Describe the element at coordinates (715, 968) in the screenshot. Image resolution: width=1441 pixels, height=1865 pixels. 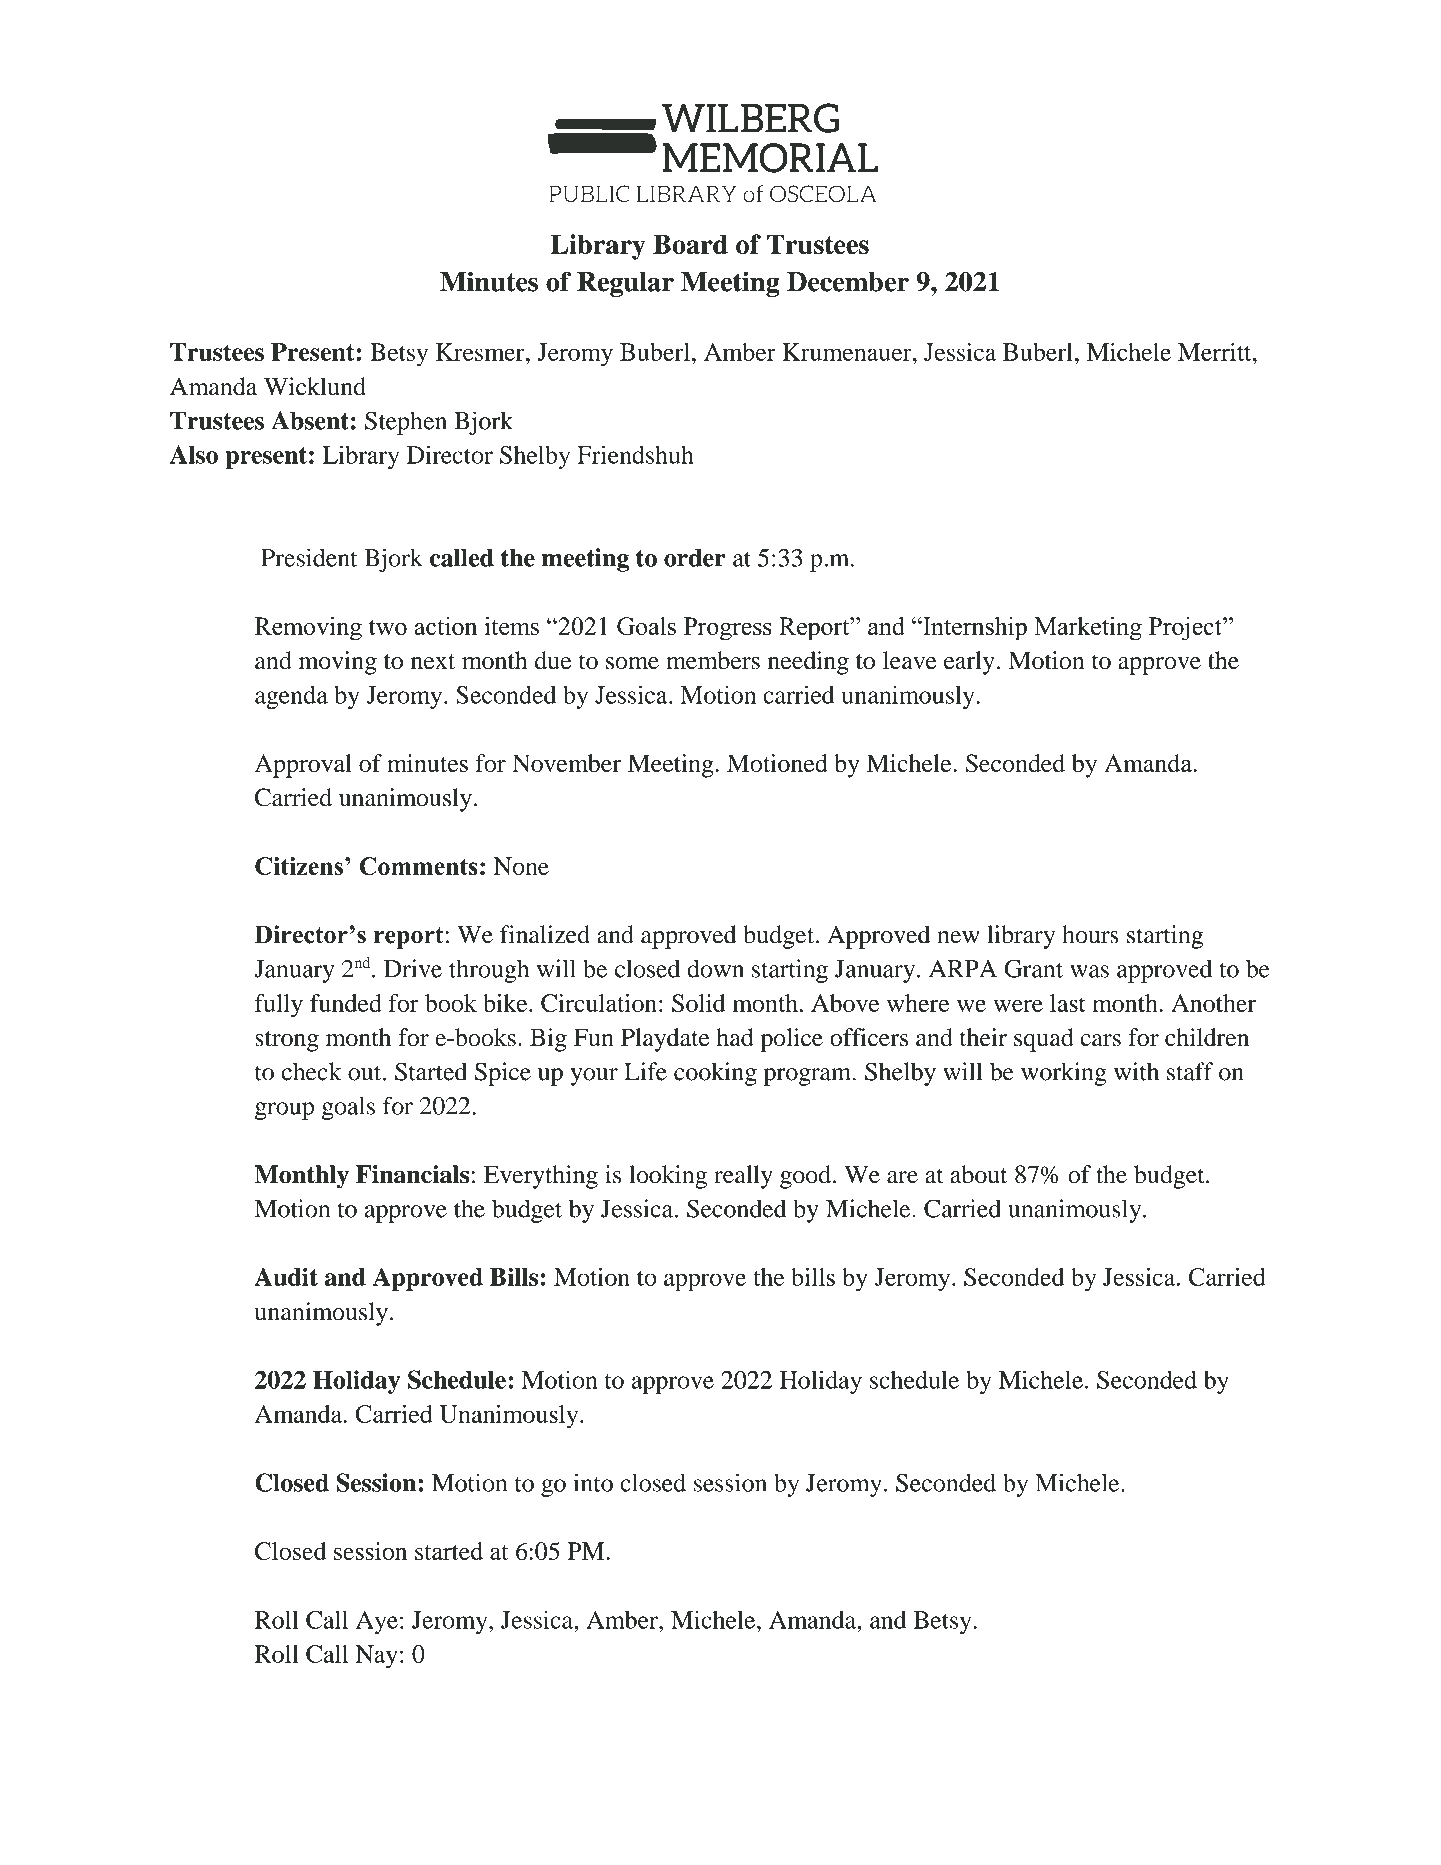
I see `down` at that location.
